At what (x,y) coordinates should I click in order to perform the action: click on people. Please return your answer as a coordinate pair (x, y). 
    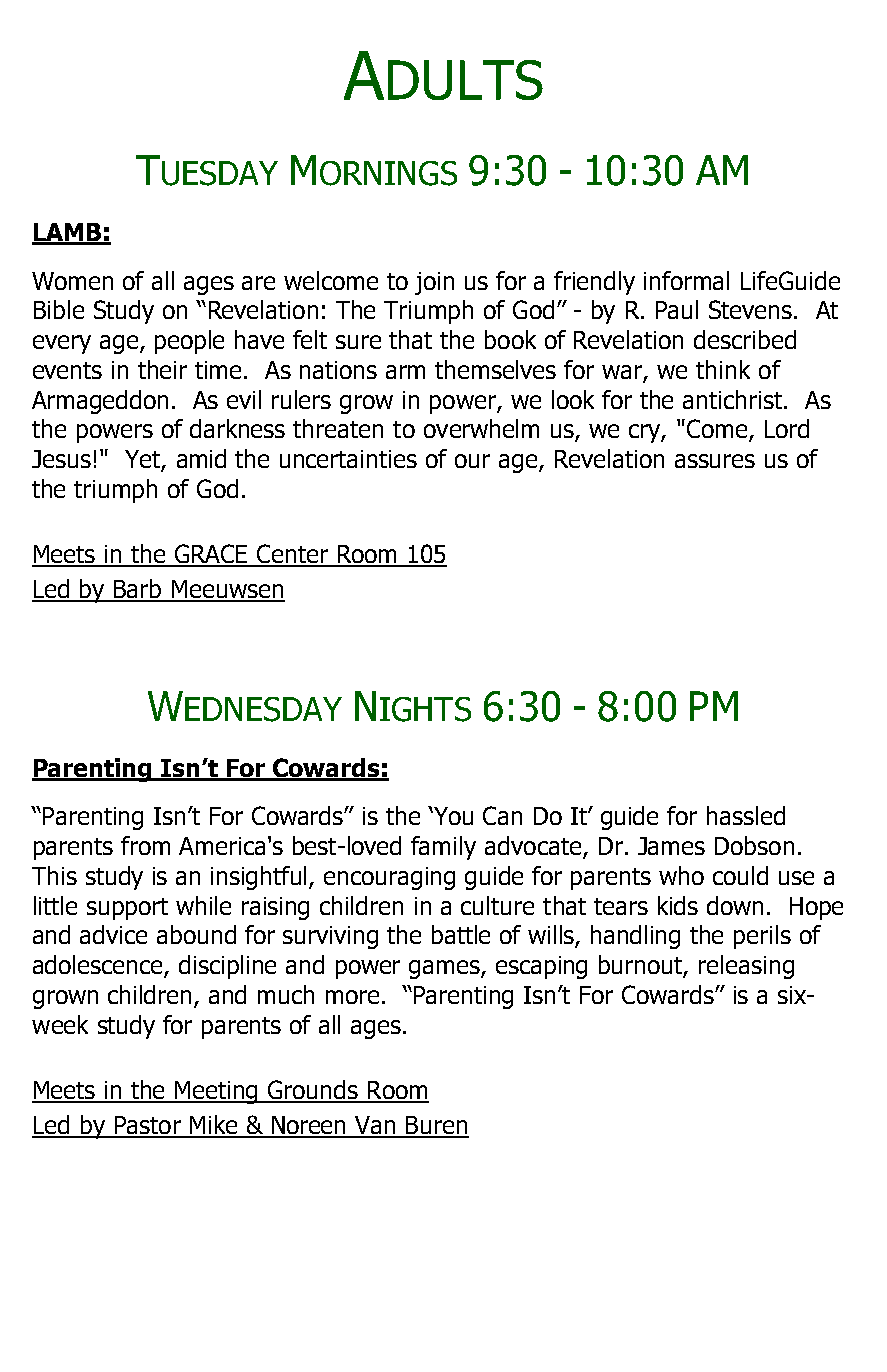
    Looking at the image, I should click on (189, 342).
